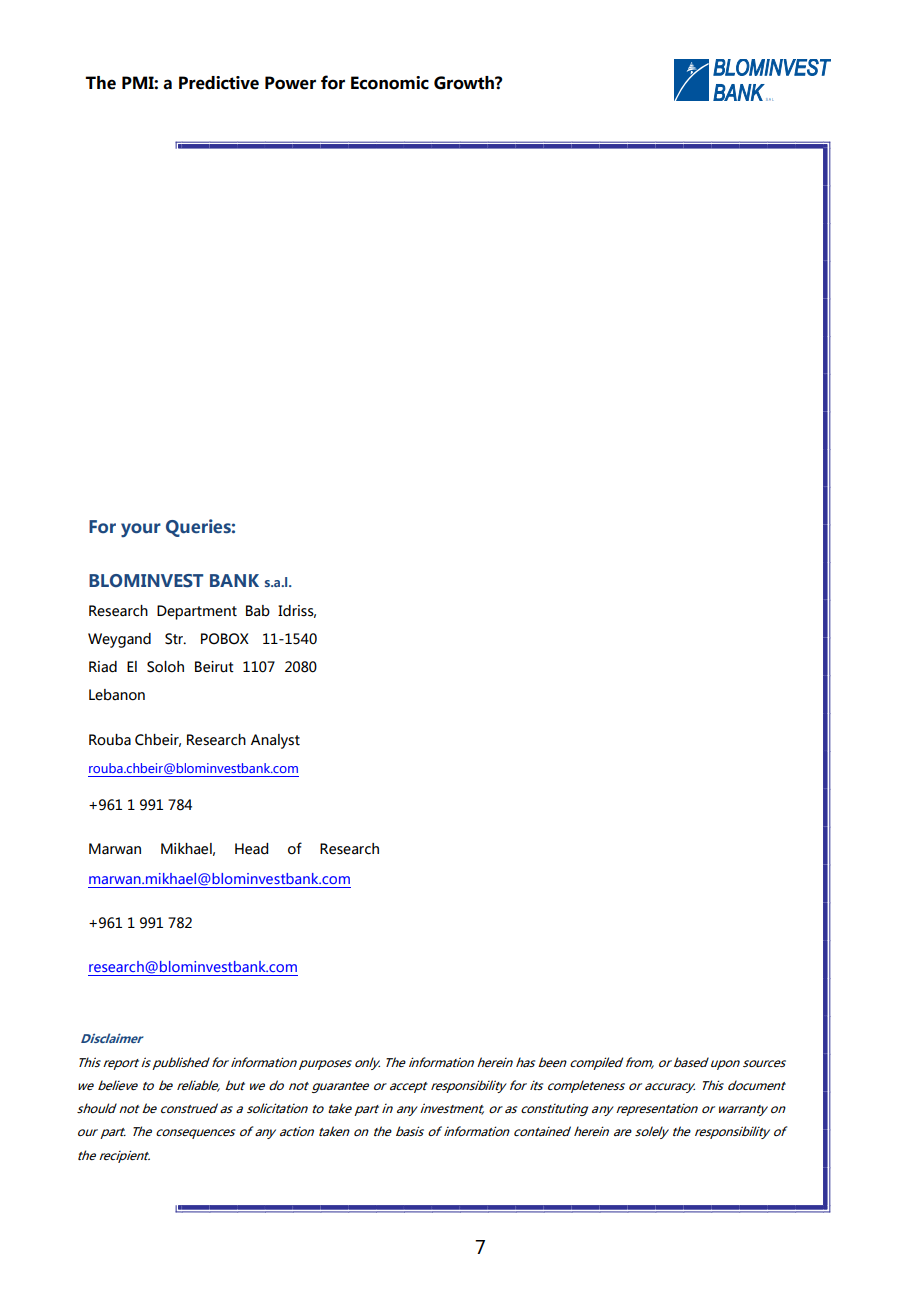  I want to click on Head, so click(251, 849).
